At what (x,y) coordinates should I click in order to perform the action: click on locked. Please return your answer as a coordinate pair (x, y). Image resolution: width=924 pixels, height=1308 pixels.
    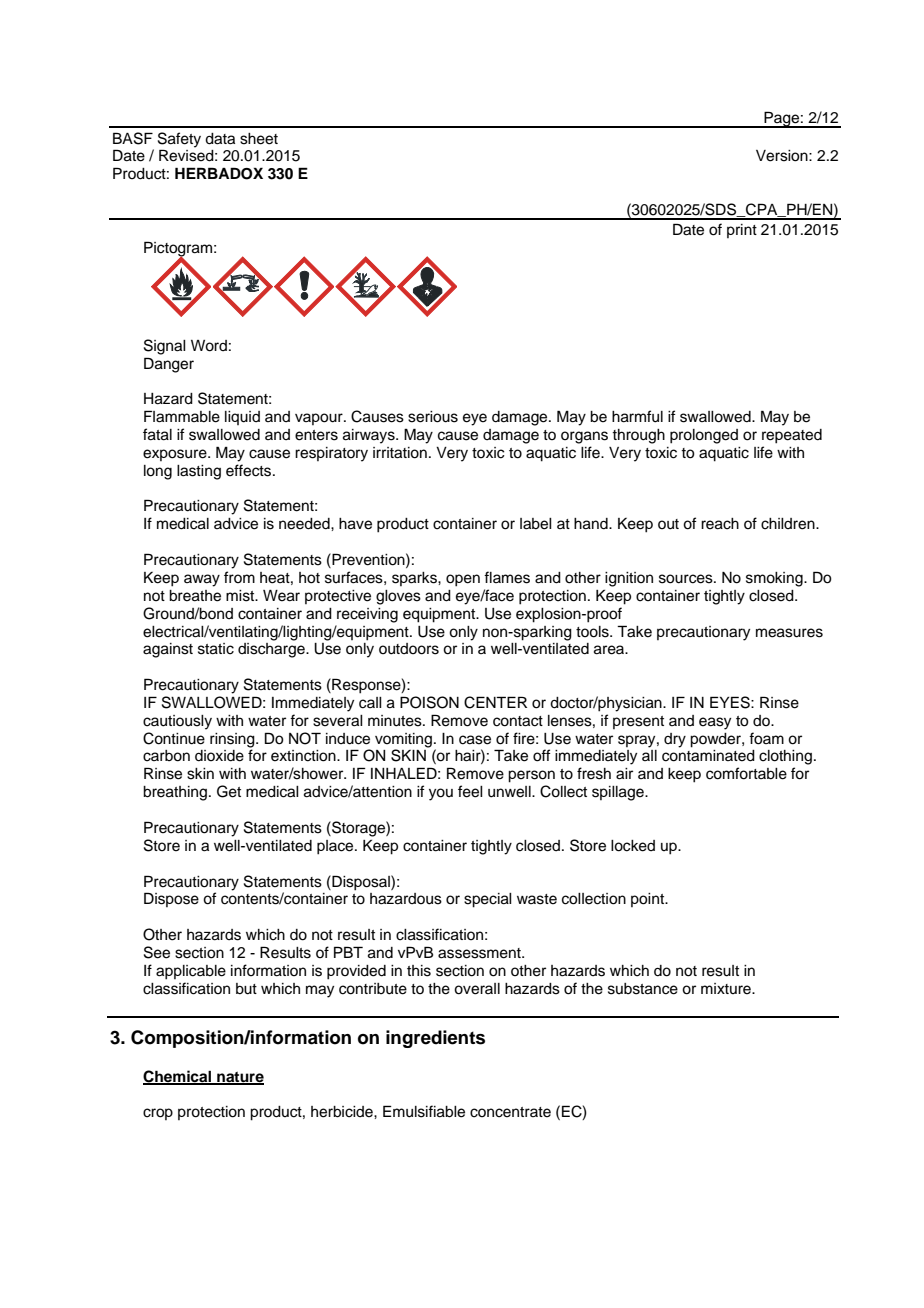
    Looking at the image, I should click on (633, 846).
